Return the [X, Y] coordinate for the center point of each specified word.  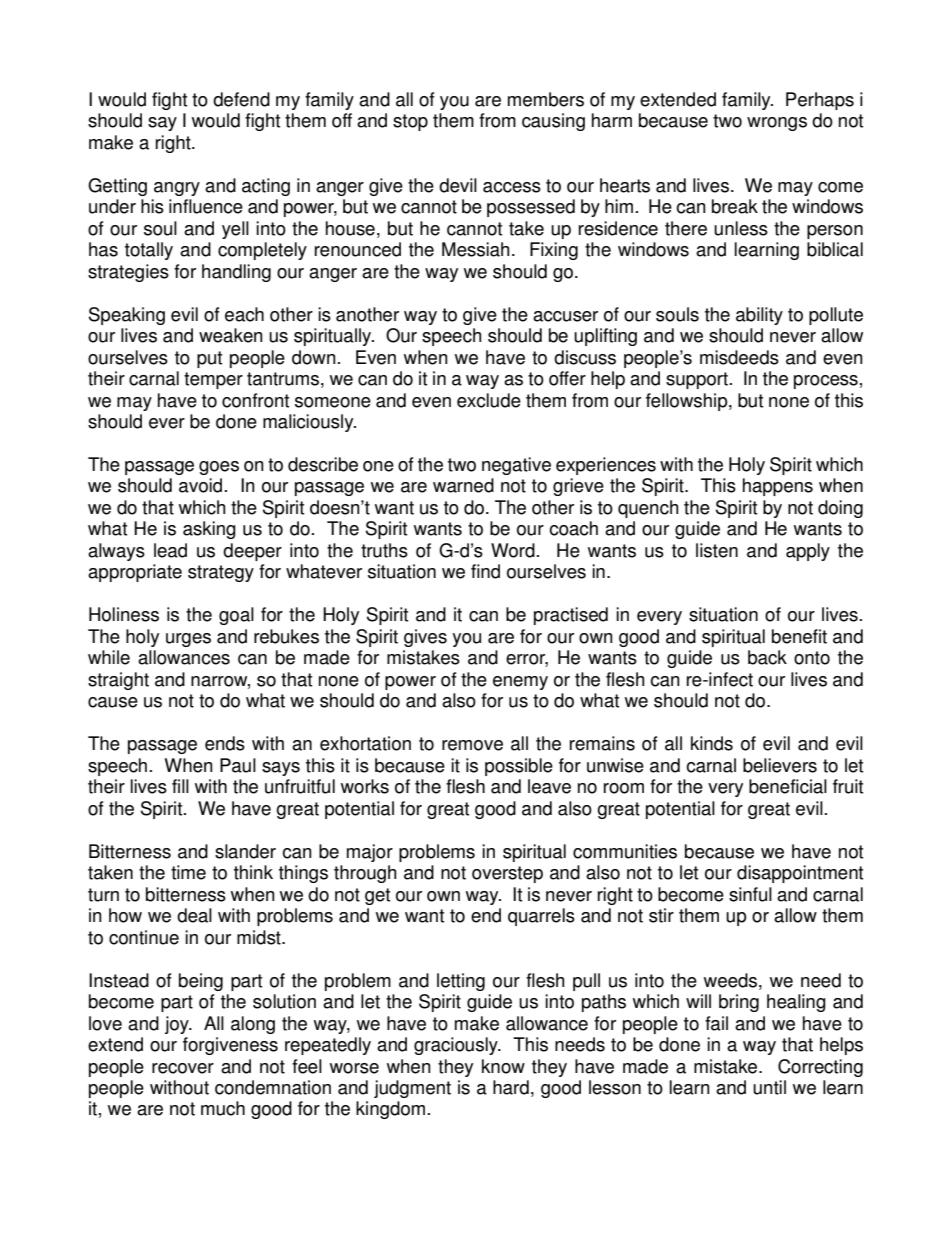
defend [241, 99]
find [485, 571]
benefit [799, 636]
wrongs [777, 124]
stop [410, 122]
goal [236, 616]
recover [183, 1068]
